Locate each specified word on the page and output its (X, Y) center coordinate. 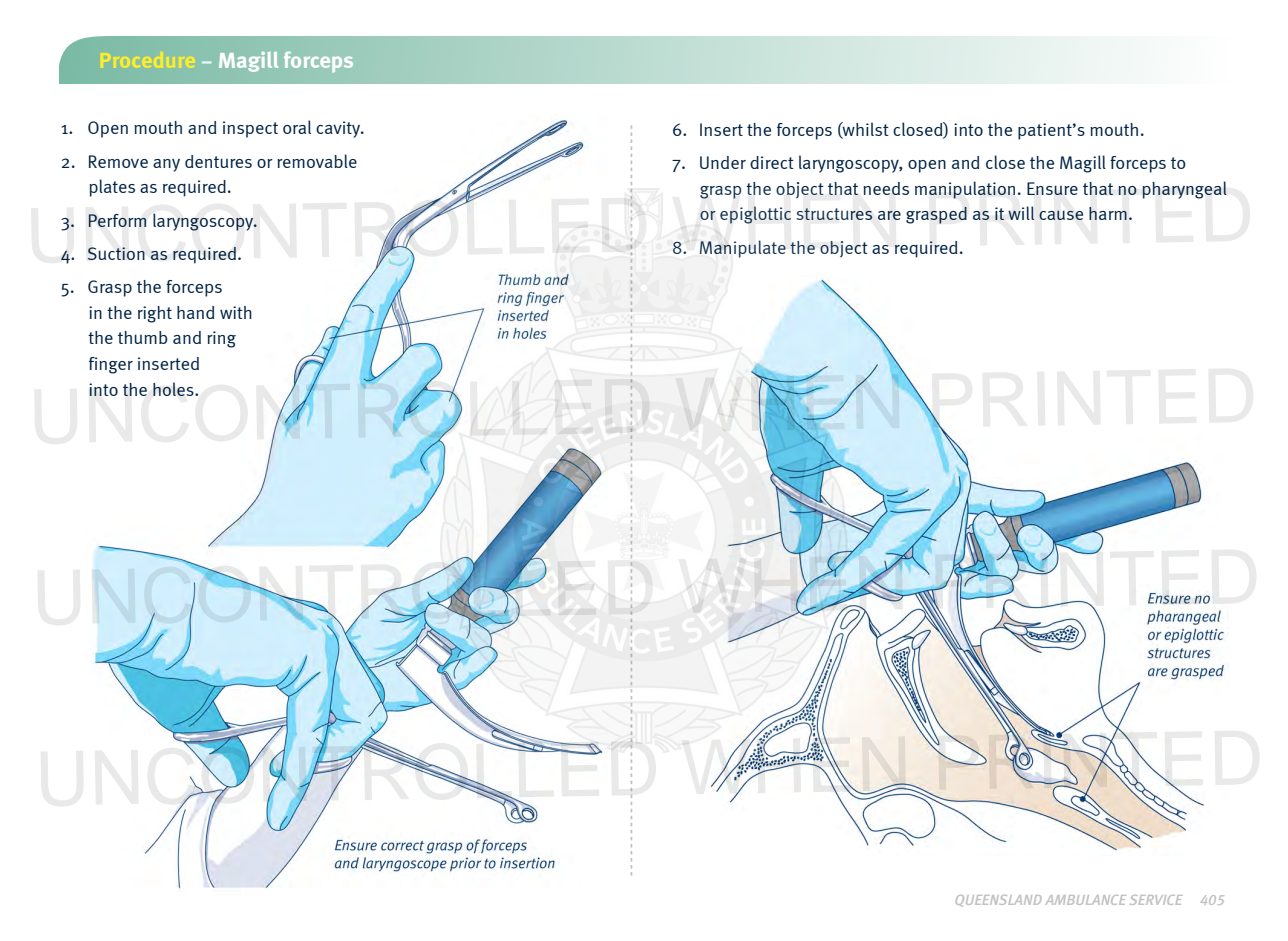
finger (111, 365)
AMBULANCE (1085, 900)
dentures (218, 161)
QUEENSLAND (998, 901)
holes (174, 389)
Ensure (1052, 188)
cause (1061, 215)
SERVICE (1156, 900)
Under (723, 162)
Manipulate (743, 249)
